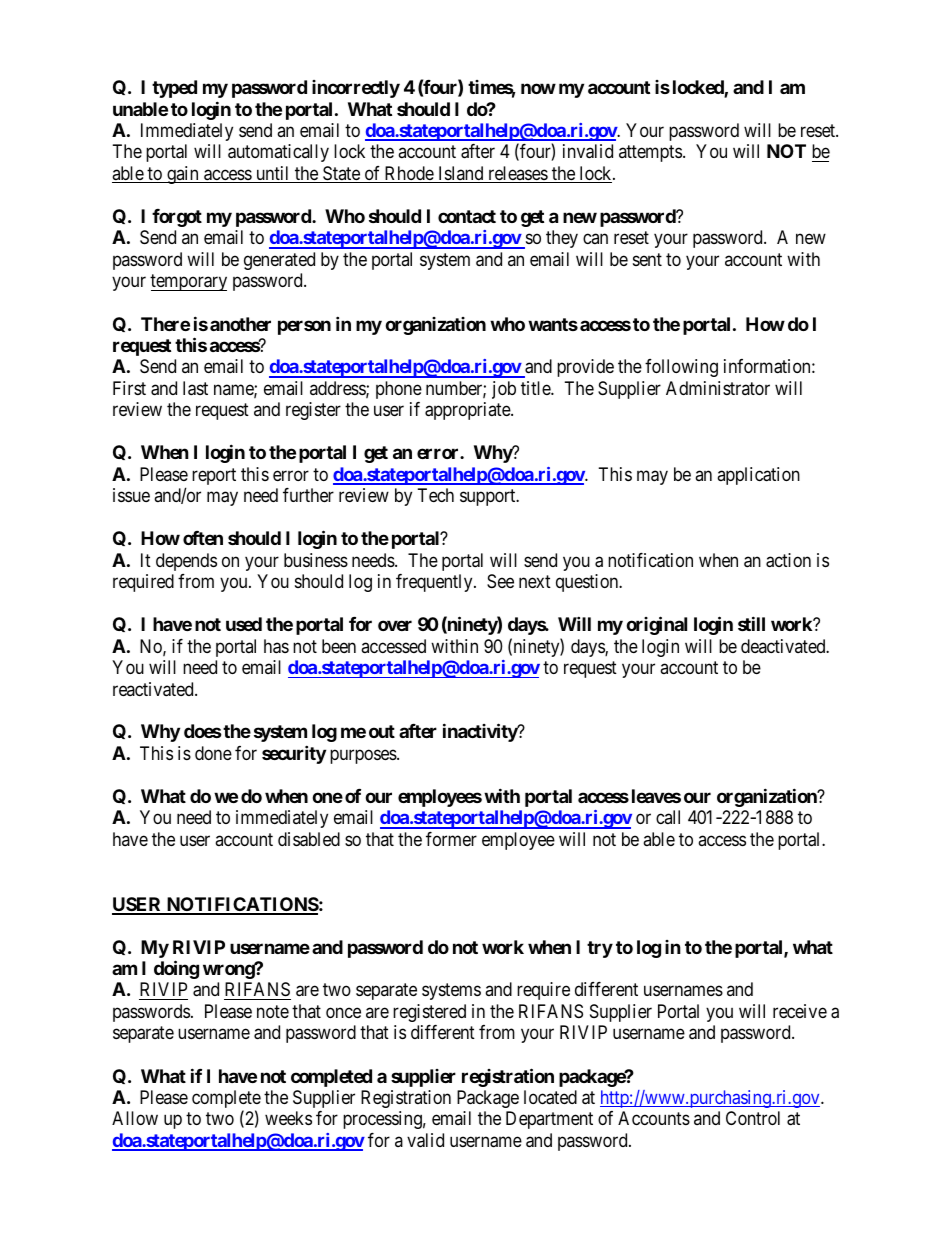 This screenshot has width=952, height=1233. Describe the element at coordinates (174, 89) in the screenshot. I see `typed` at that location.
